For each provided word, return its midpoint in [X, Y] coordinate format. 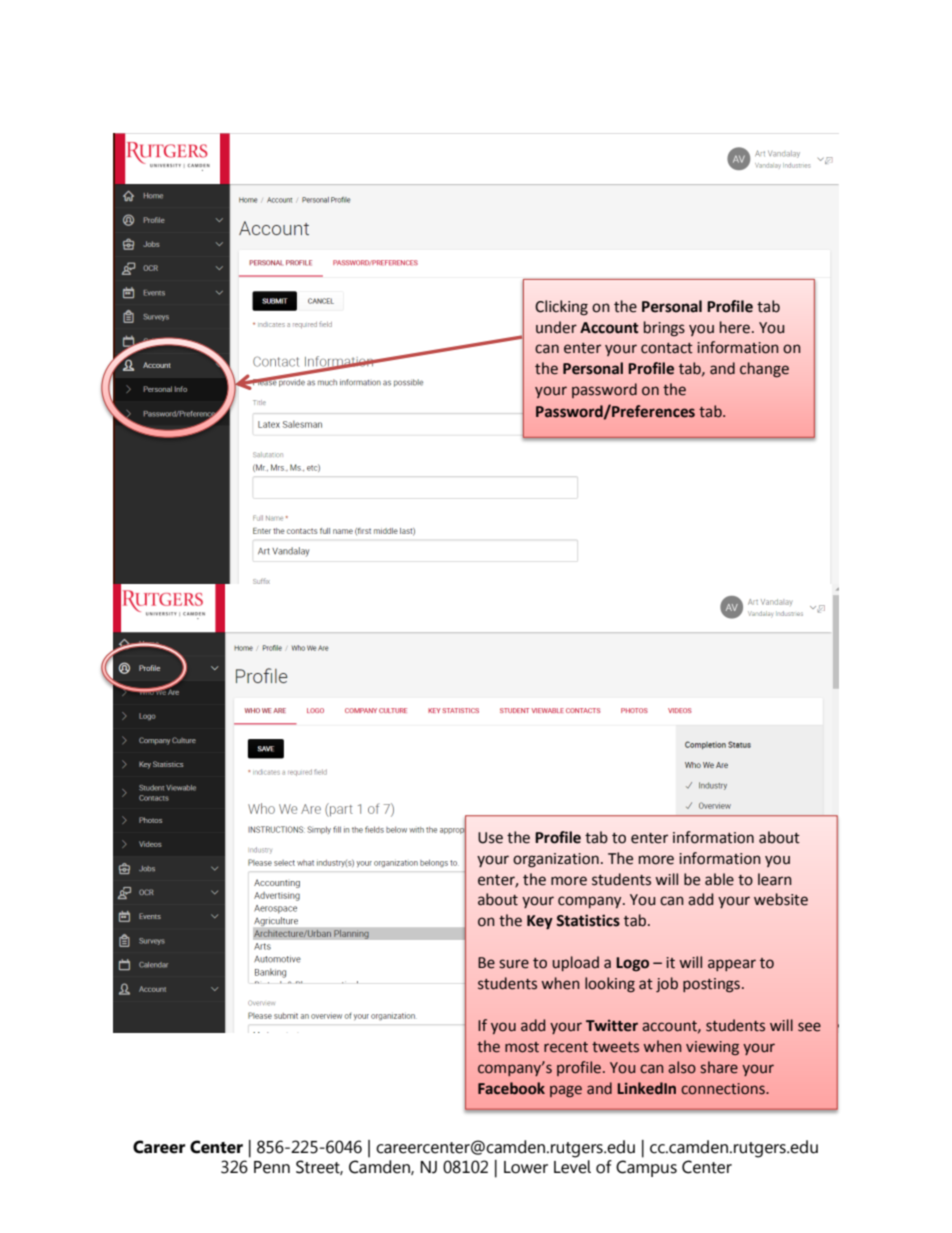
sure [514, 964]
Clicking [561, 308]
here [735, 327]
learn [775, 879]
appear [732, 965]
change [764, 370]
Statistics [588, 920]
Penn [272, 1167]
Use [490, 838]
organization [556, 860]
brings [664, 329]
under [556, 327]
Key [540, 922]
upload [576, 963]
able [719, 879]
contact [667, 348]
